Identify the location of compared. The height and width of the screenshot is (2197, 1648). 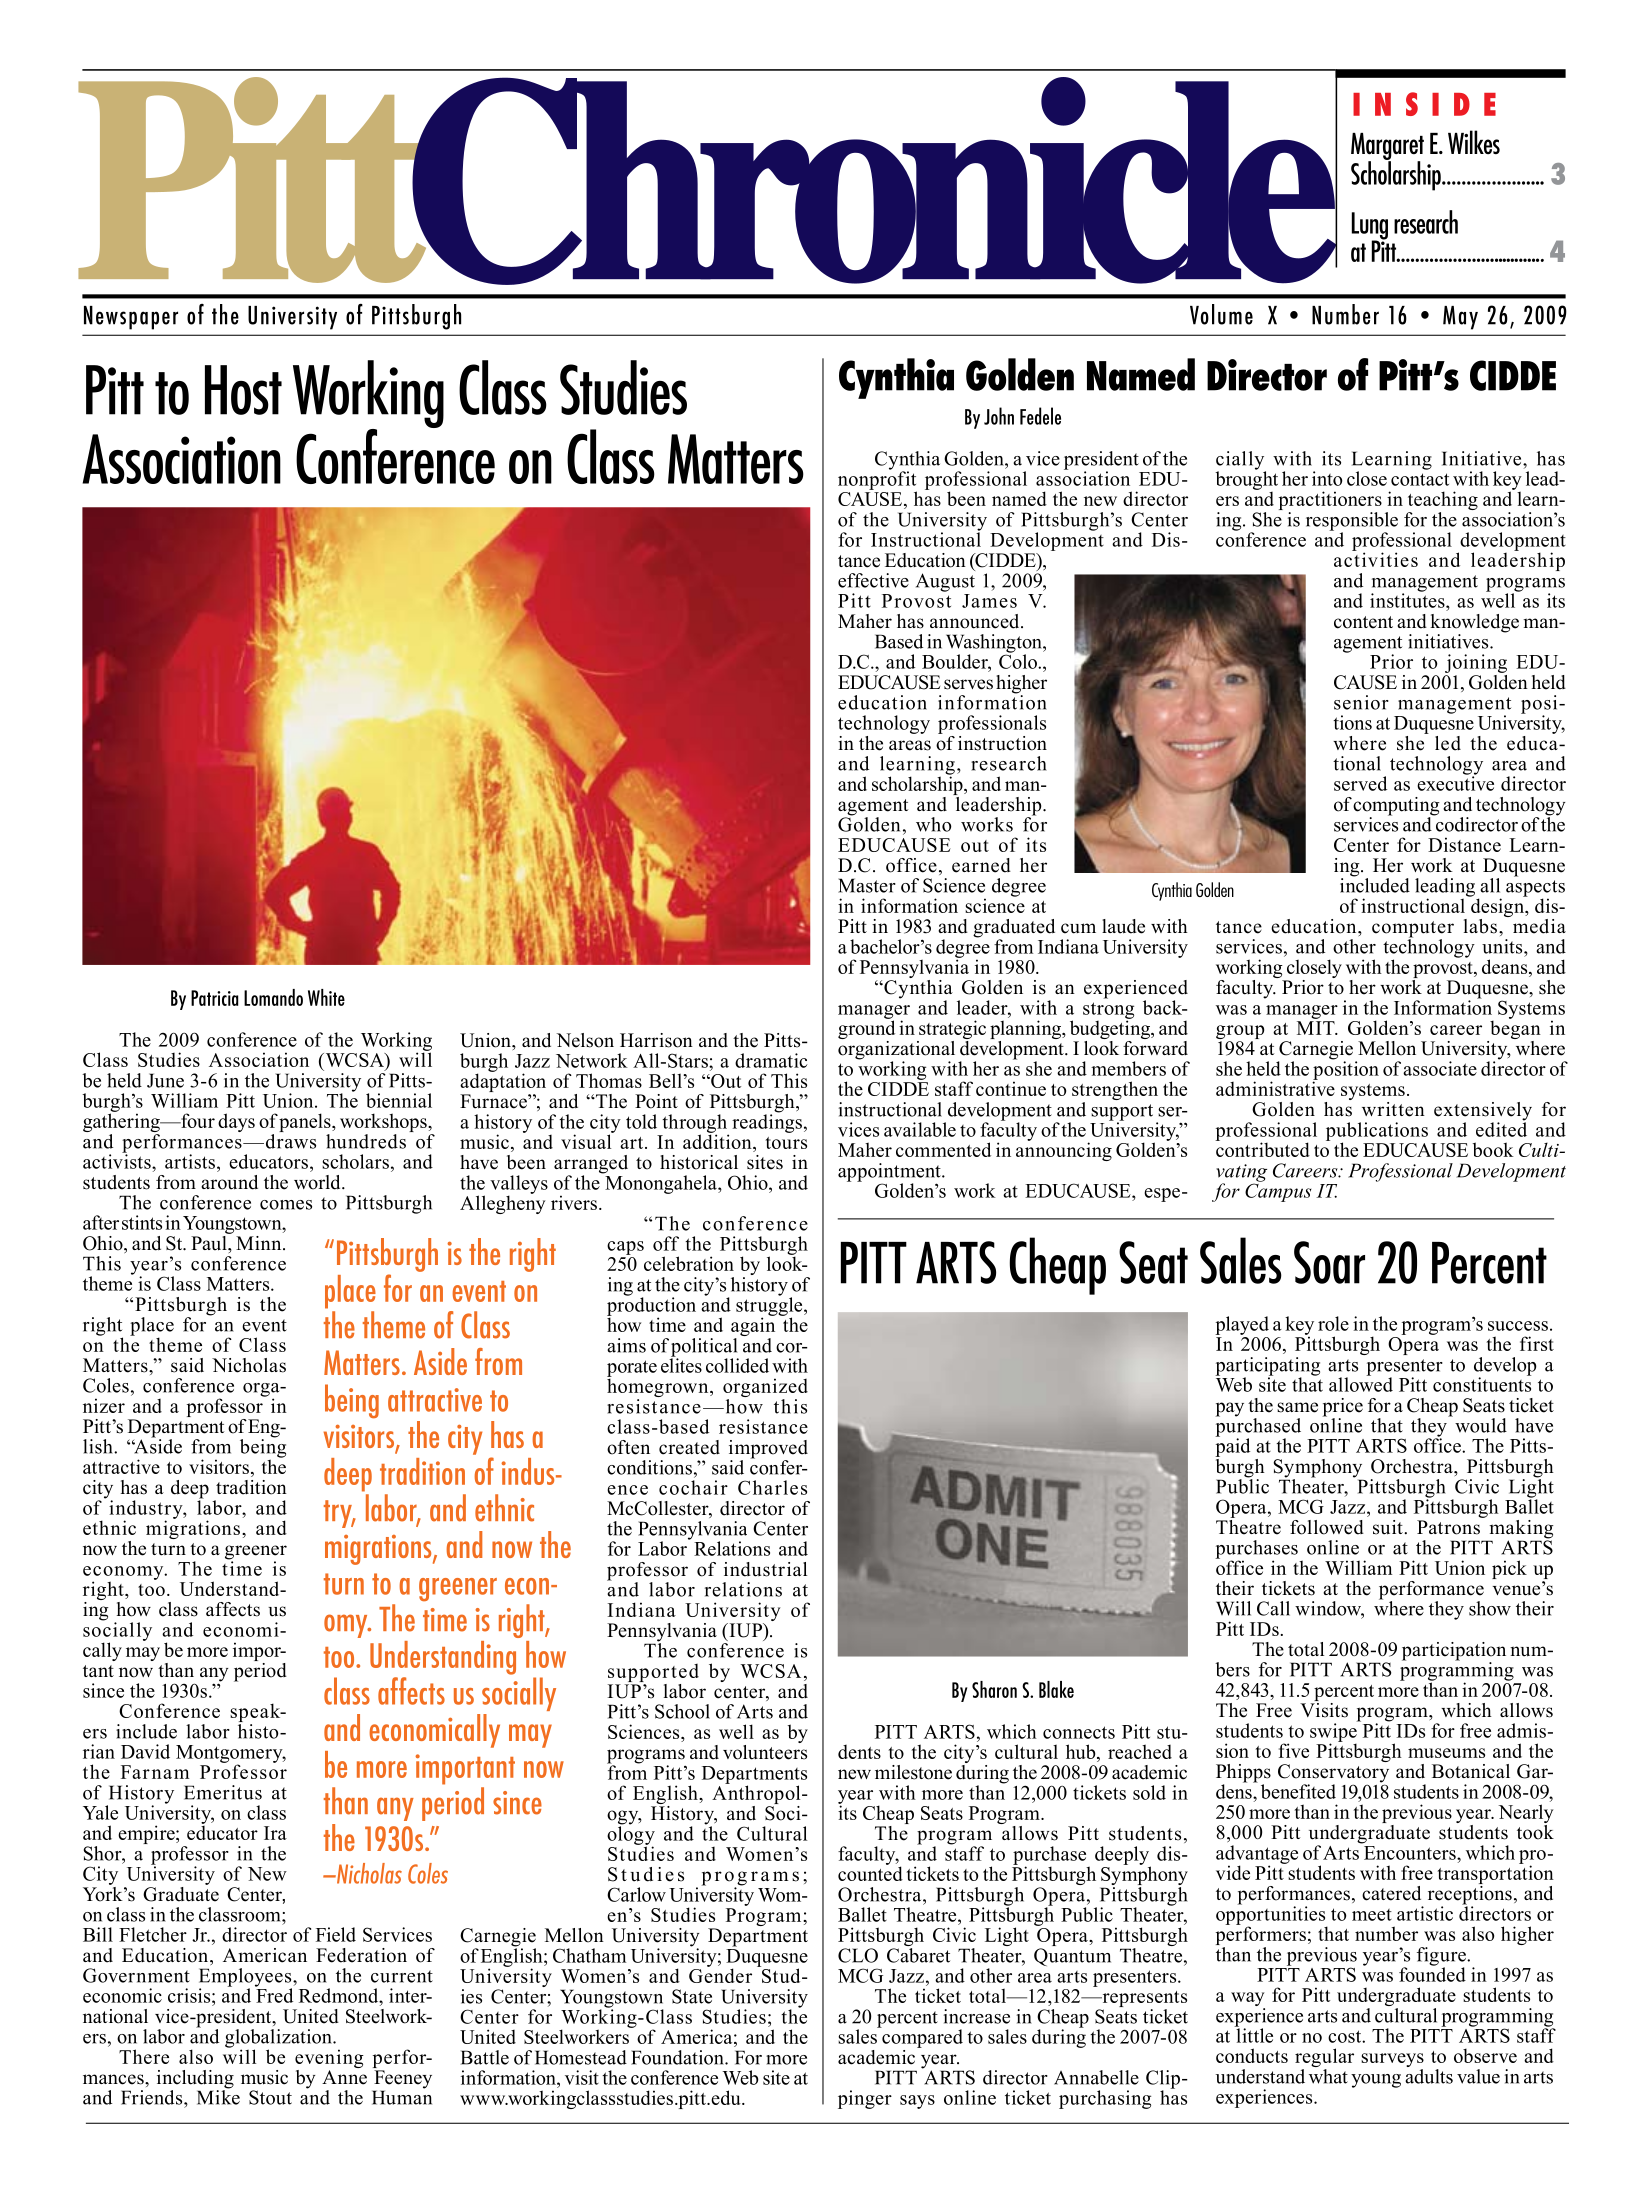
(921, 2037).
